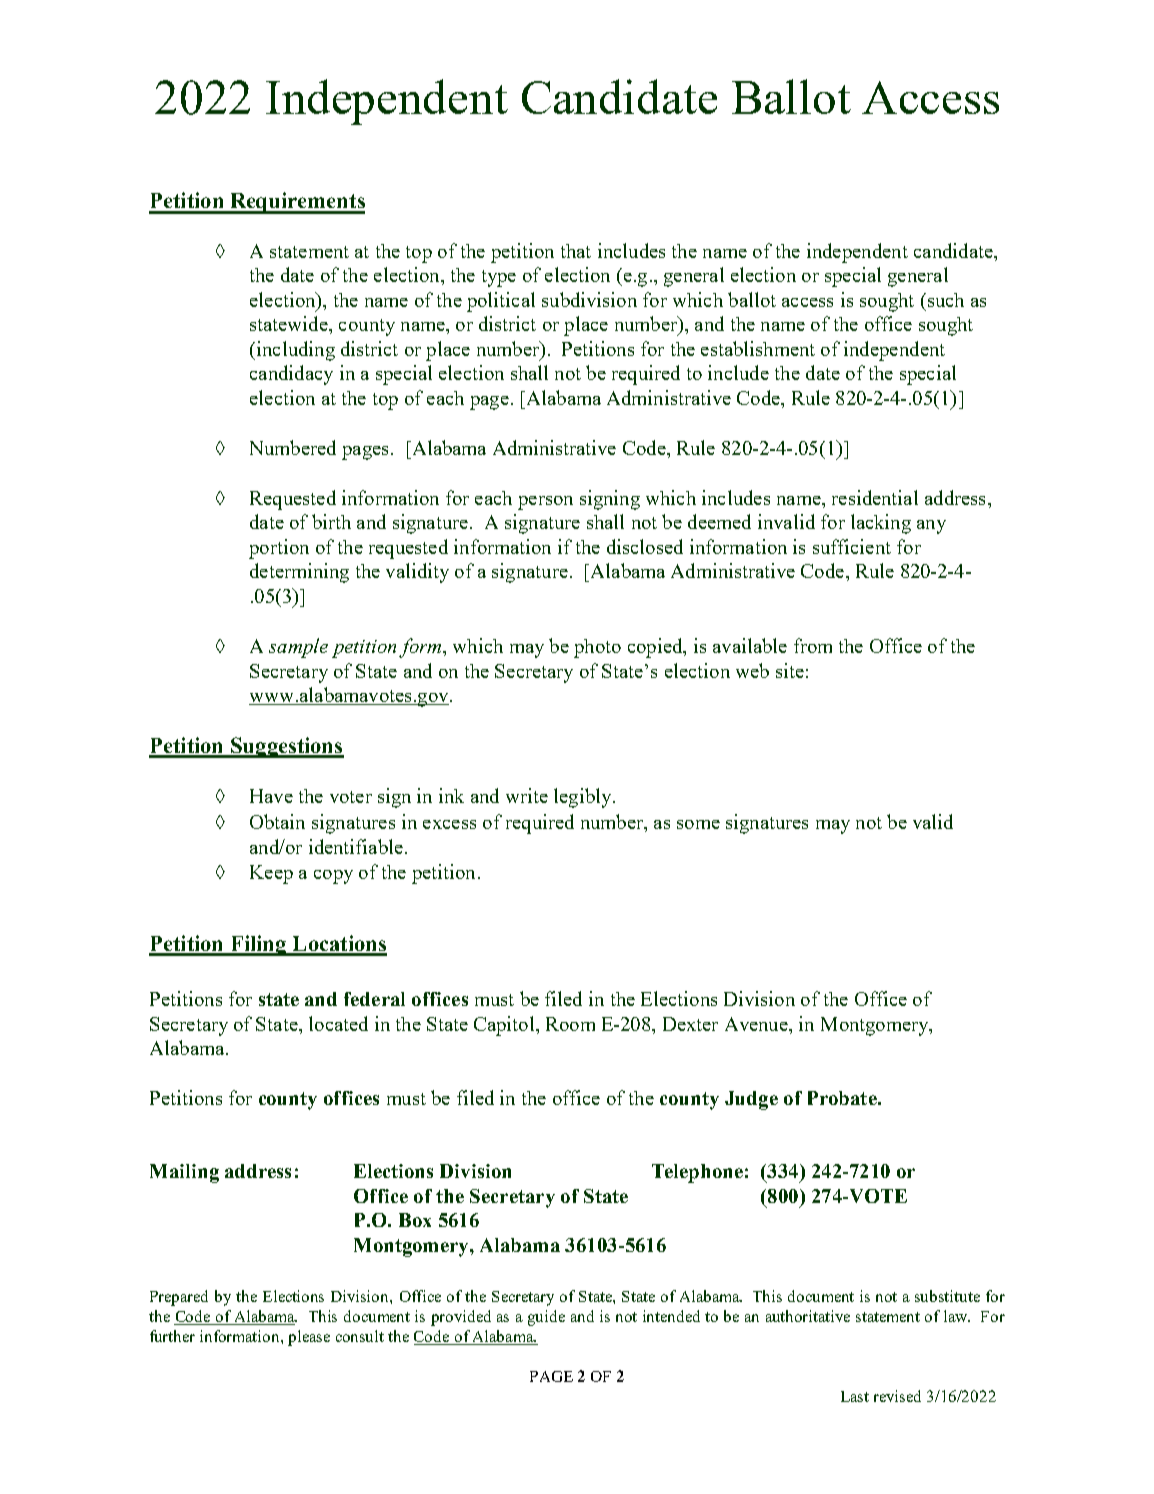 The image size is (1154, 1494). Describe the element at coordinates (576, 251) in the screenshot. I see `that` at that location.
